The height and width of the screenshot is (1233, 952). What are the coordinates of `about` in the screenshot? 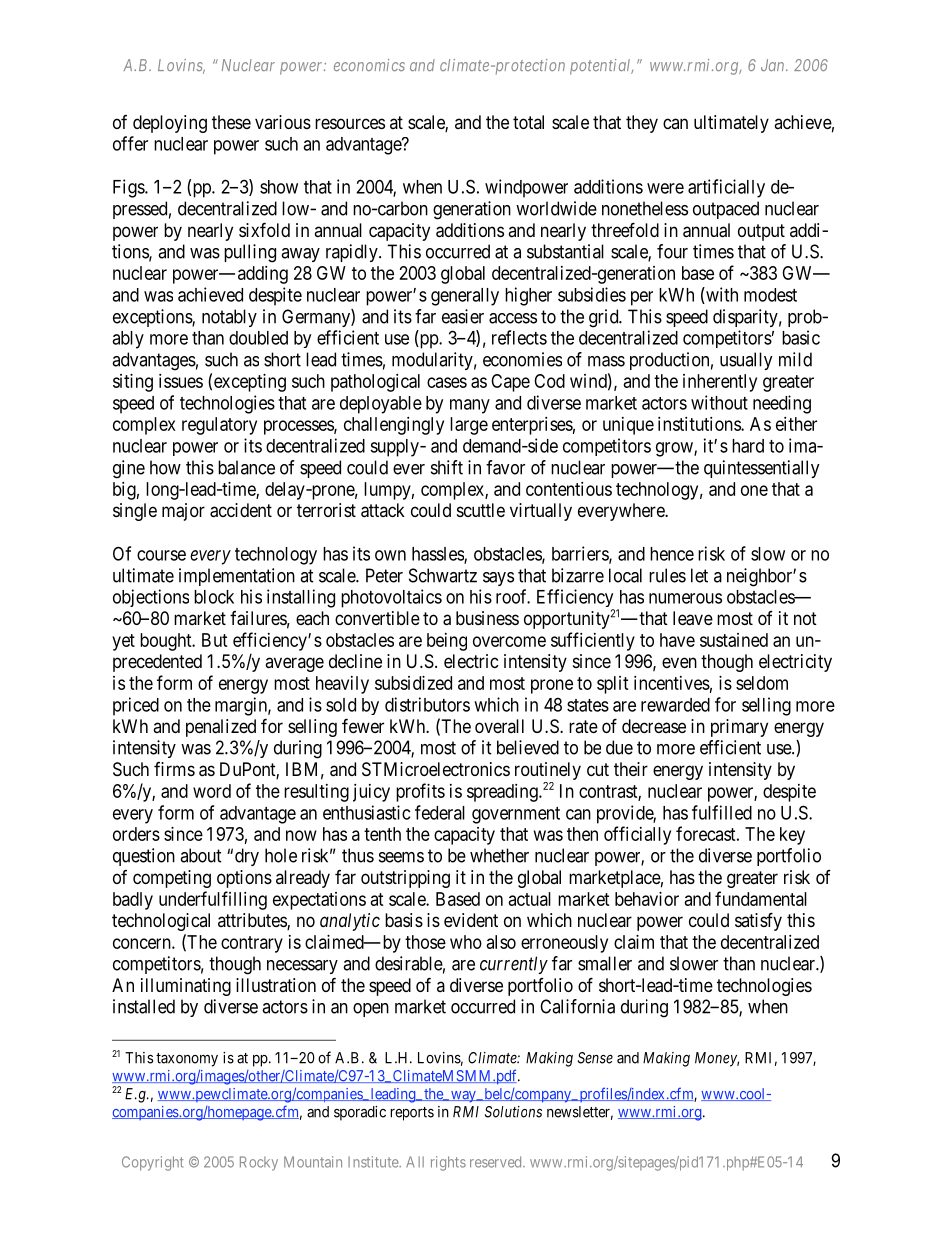 It's located at (201, 855).
